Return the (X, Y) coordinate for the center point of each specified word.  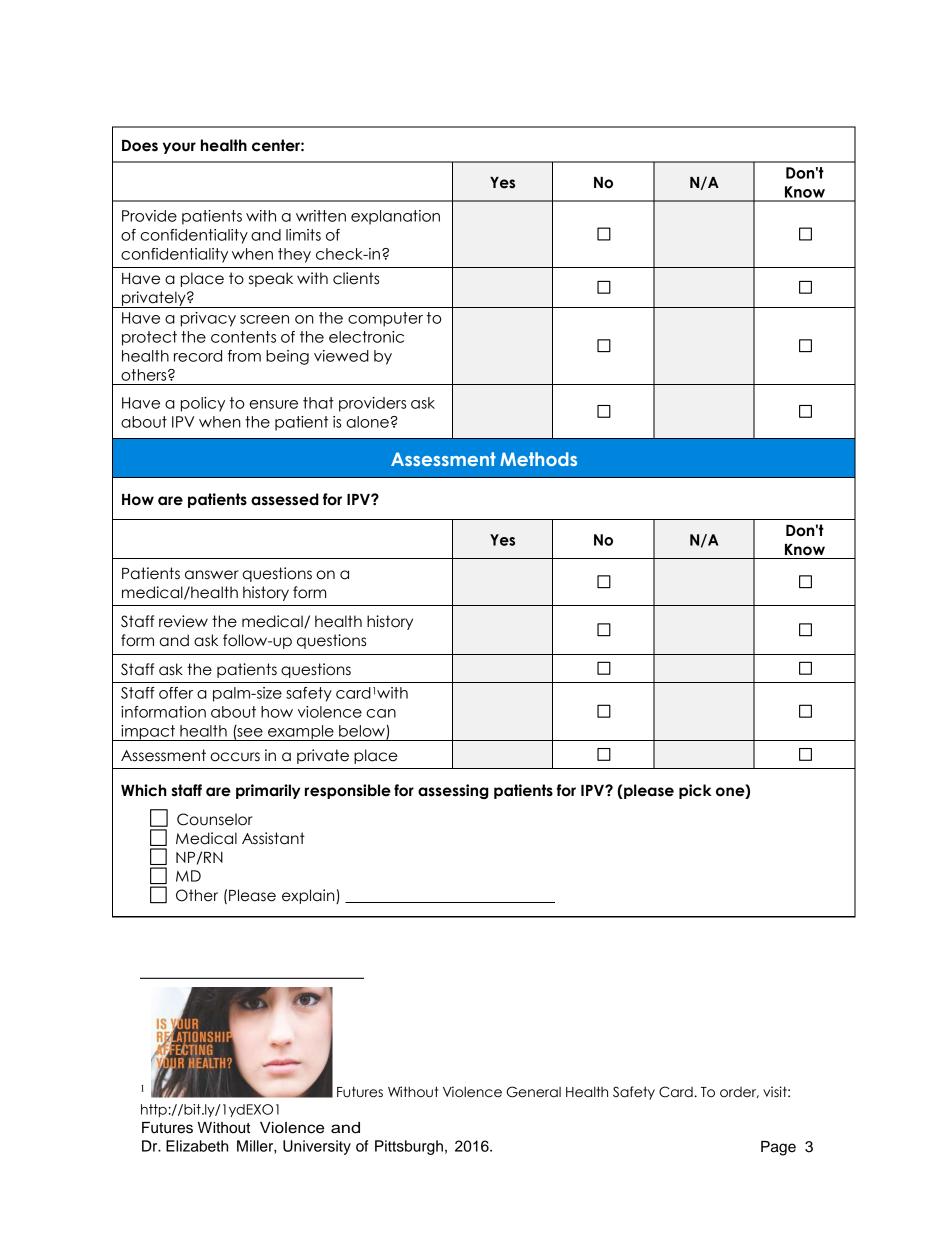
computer (385, 319)
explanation (395, 217)
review (183, 621)
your (179, 148)
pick (695, 791)
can (381, 713)
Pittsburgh (409, 1147)
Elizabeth (197, 1146)
